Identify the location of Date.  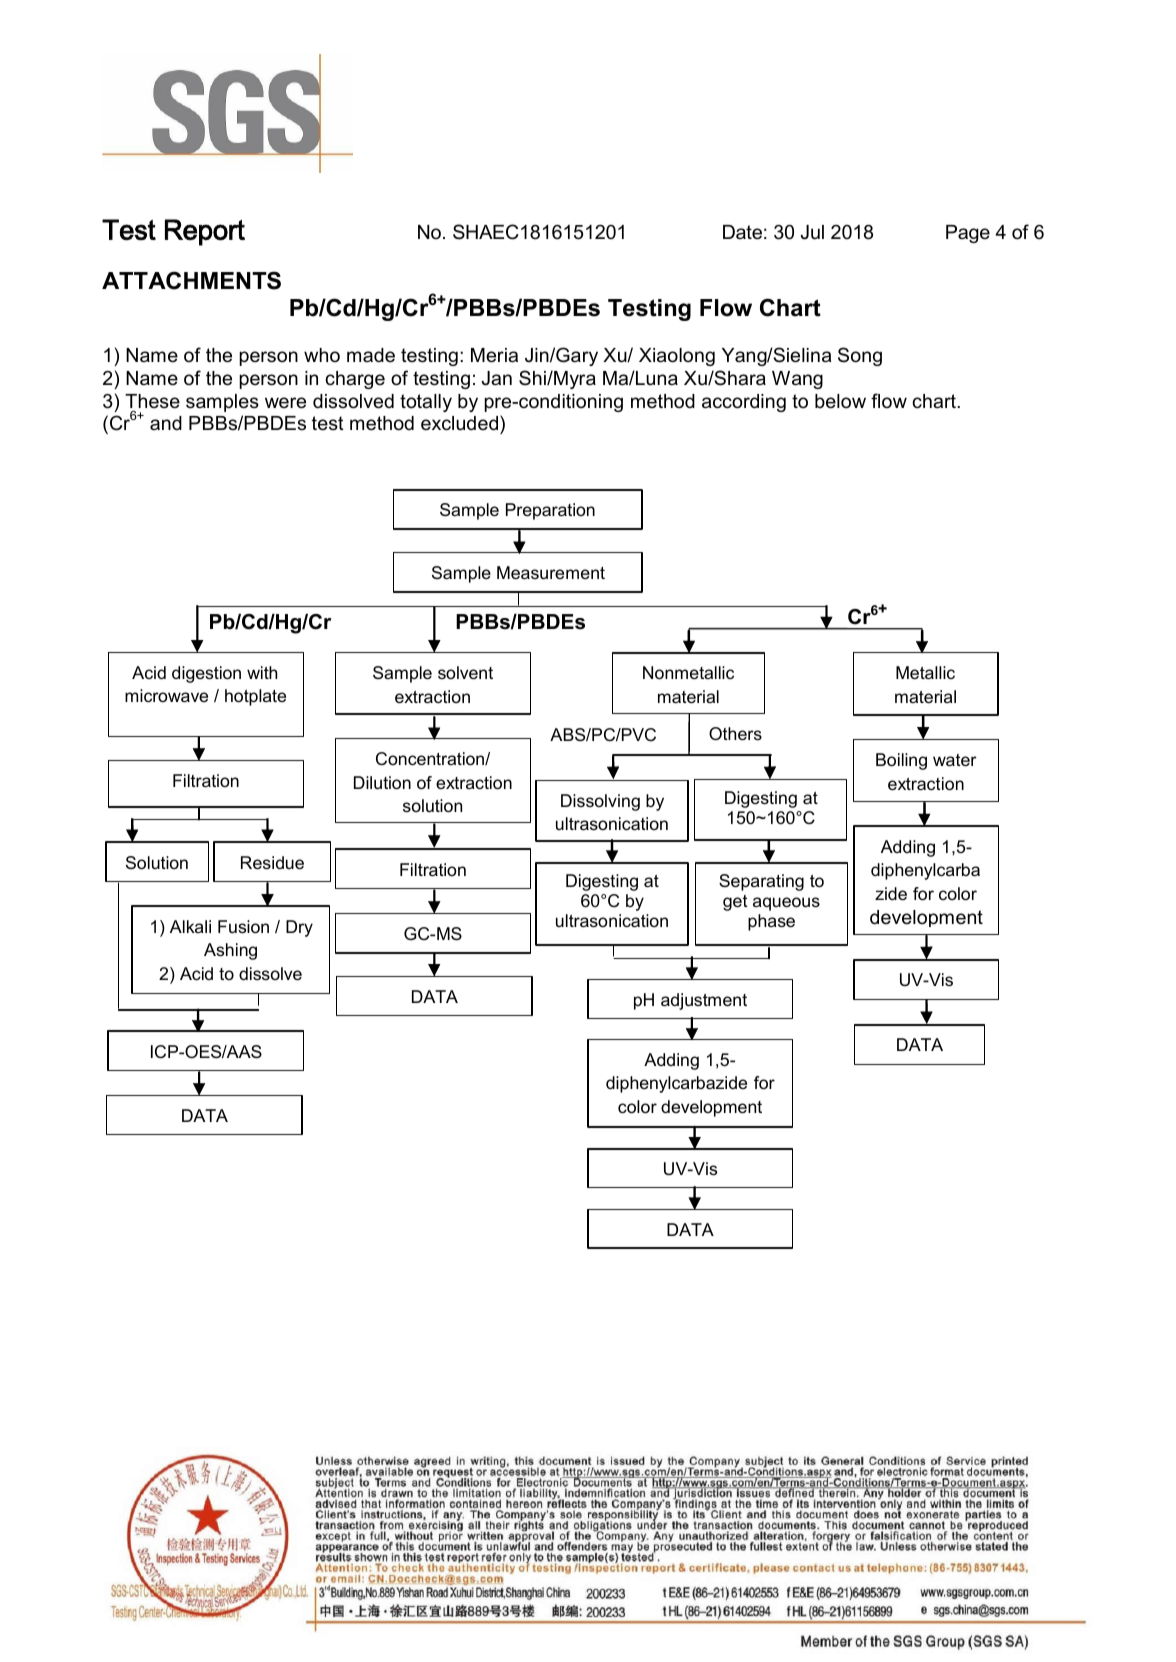
(742, 232).
